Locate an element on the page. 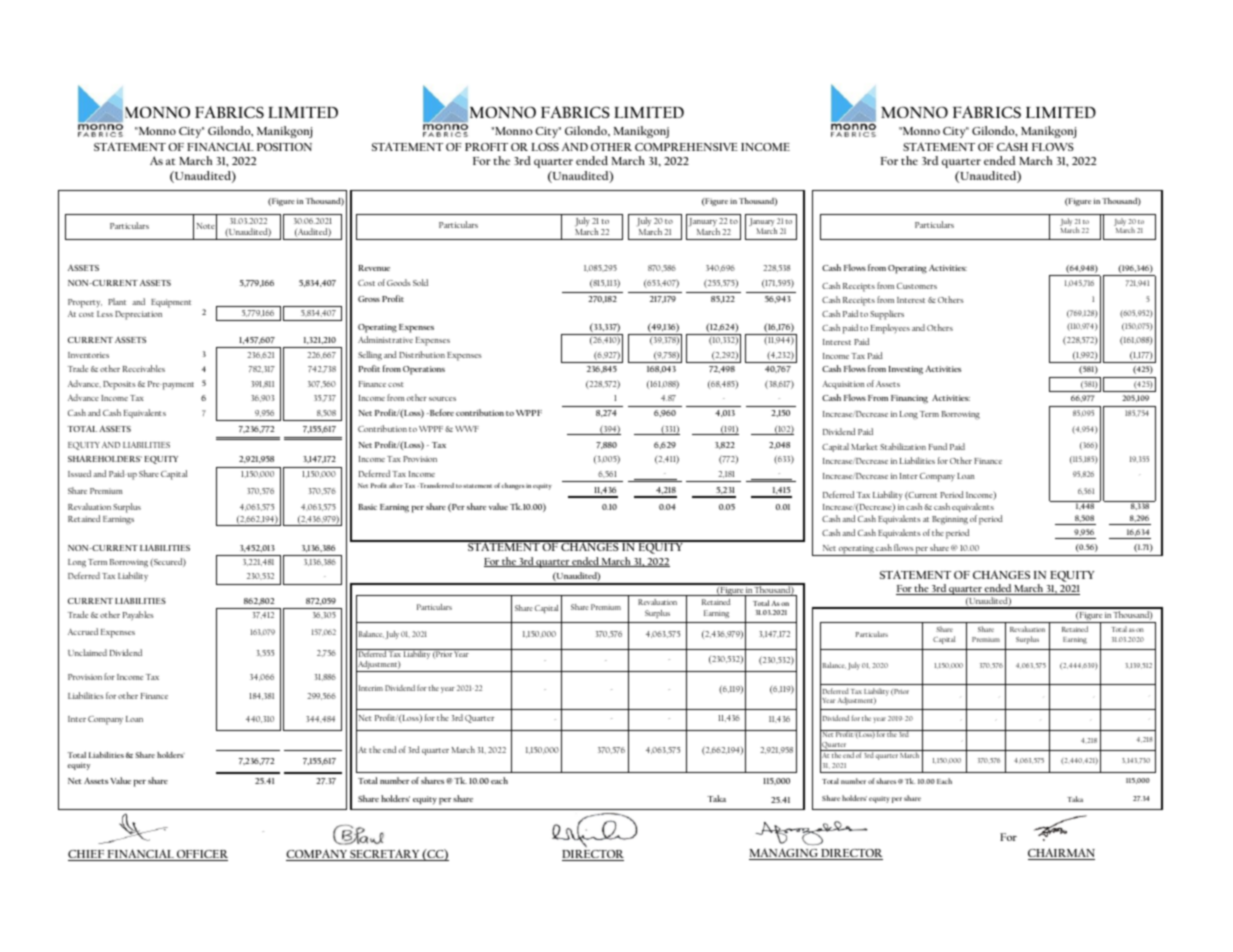 This image has width=1233, height=952. sources is located at coordinates (442, 399).
